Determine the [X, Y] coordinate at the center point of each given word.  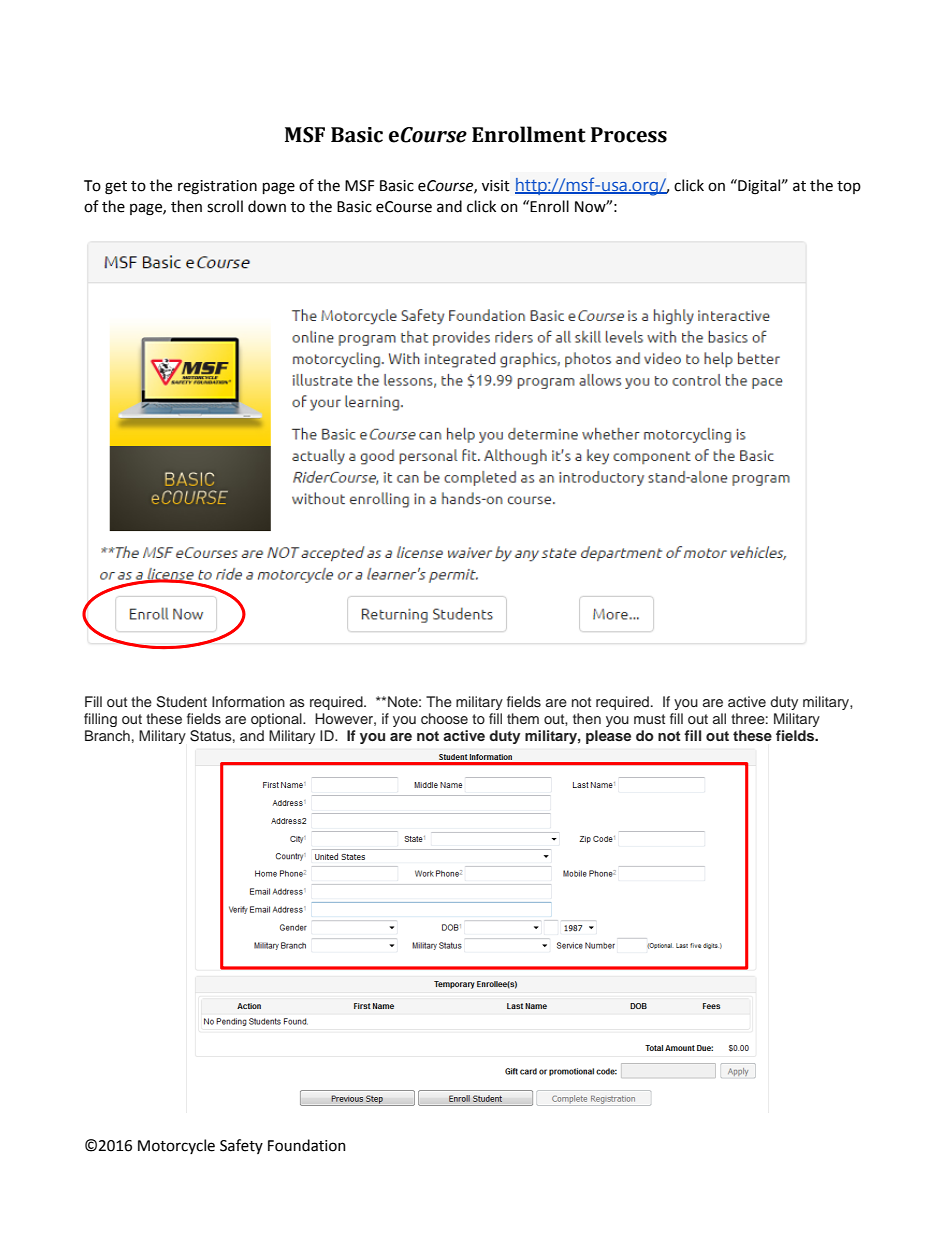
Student [181, 702]
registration [217, 187]
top [849, 187]
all [719, 718]
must [649, 719]
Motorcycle [176, 1146]
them [523, 718]
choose [444, 718]
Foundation [307, 1145]
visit [496, 186]
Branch [107, 735]
